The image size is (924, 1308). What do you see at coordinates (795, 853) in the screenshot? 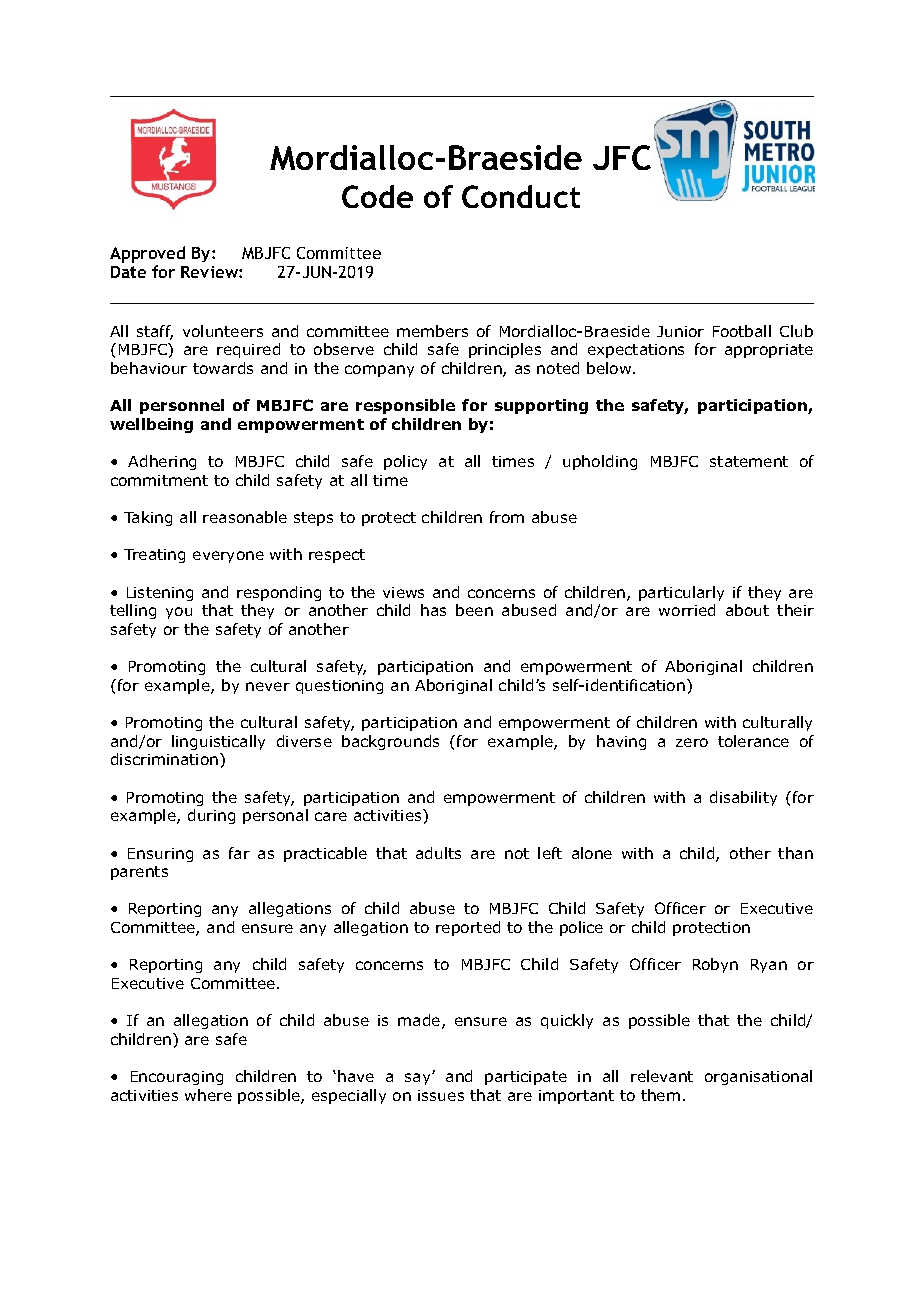
I see `than` at bounding box center [795, 853].
